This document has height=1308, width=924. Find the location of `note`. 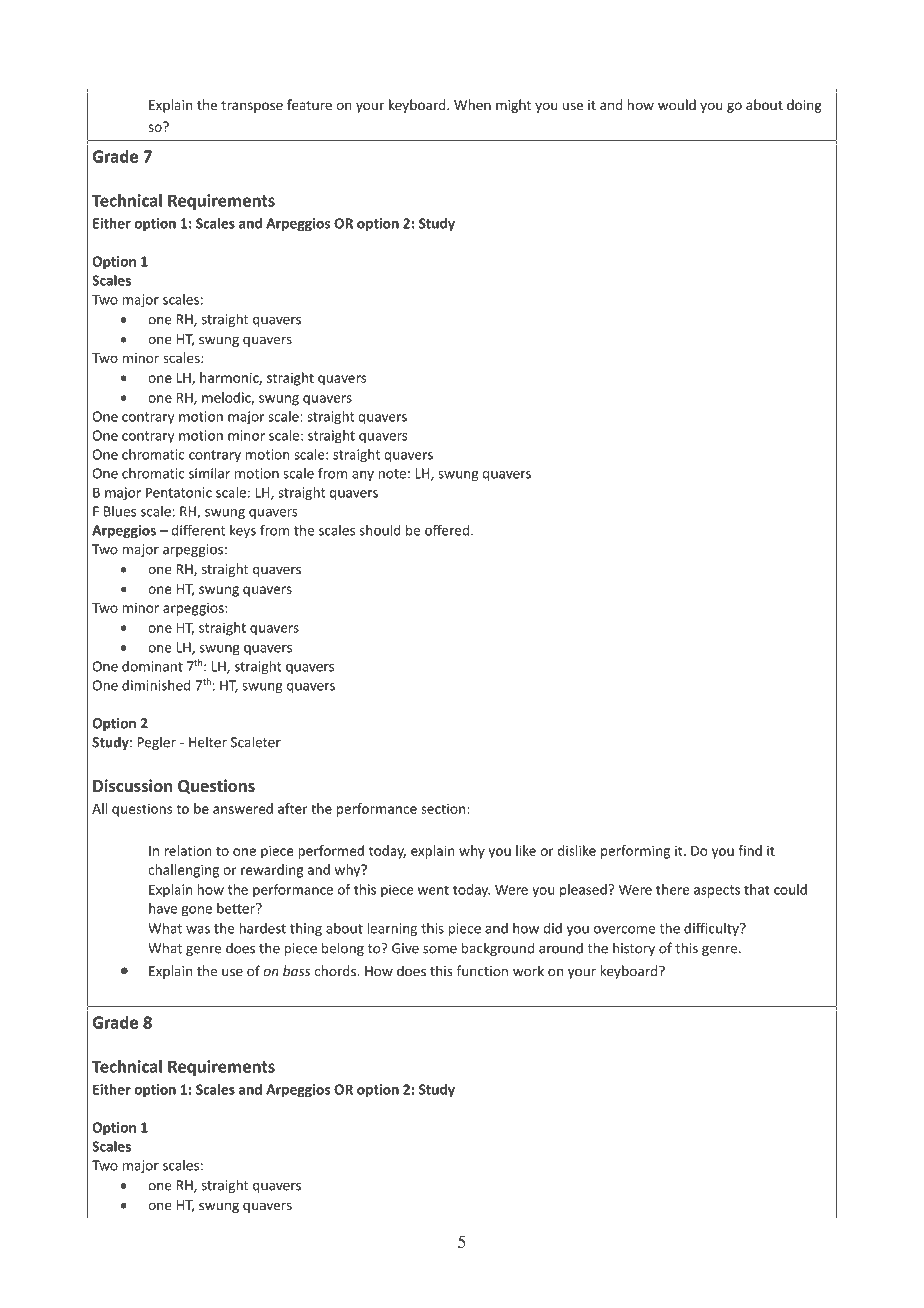

note is located at coordinates (392, 474).
